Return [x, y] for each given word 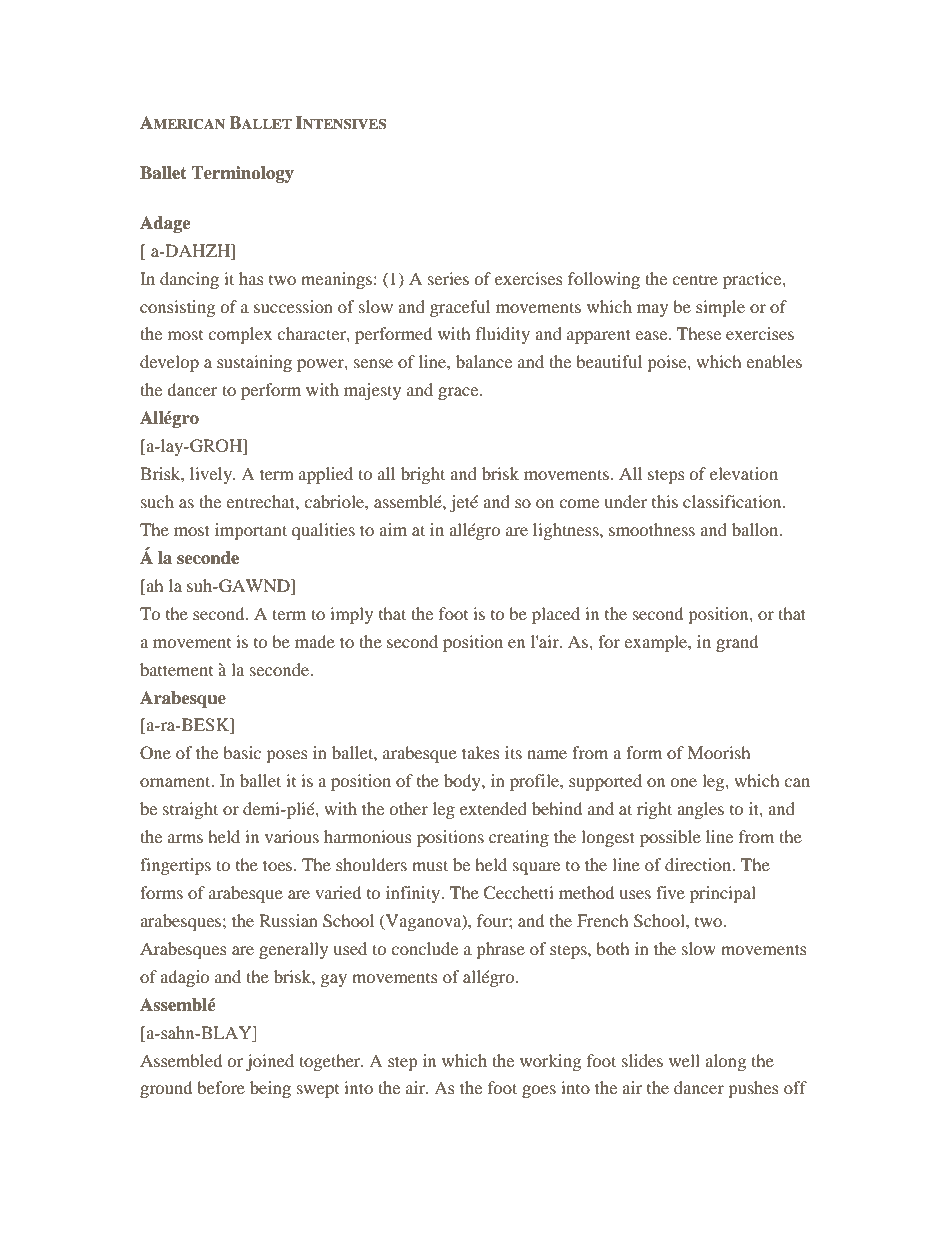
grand [737, 643]
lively [212, 475]
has [251, 278]
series [448, 278]
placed [556, 615]
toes [279, 865]
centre [695, 280]
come [579, 503]
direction [699, 864]
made [315, 641]
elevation [744, 473]
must [430, 865]
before [221, 1087]
